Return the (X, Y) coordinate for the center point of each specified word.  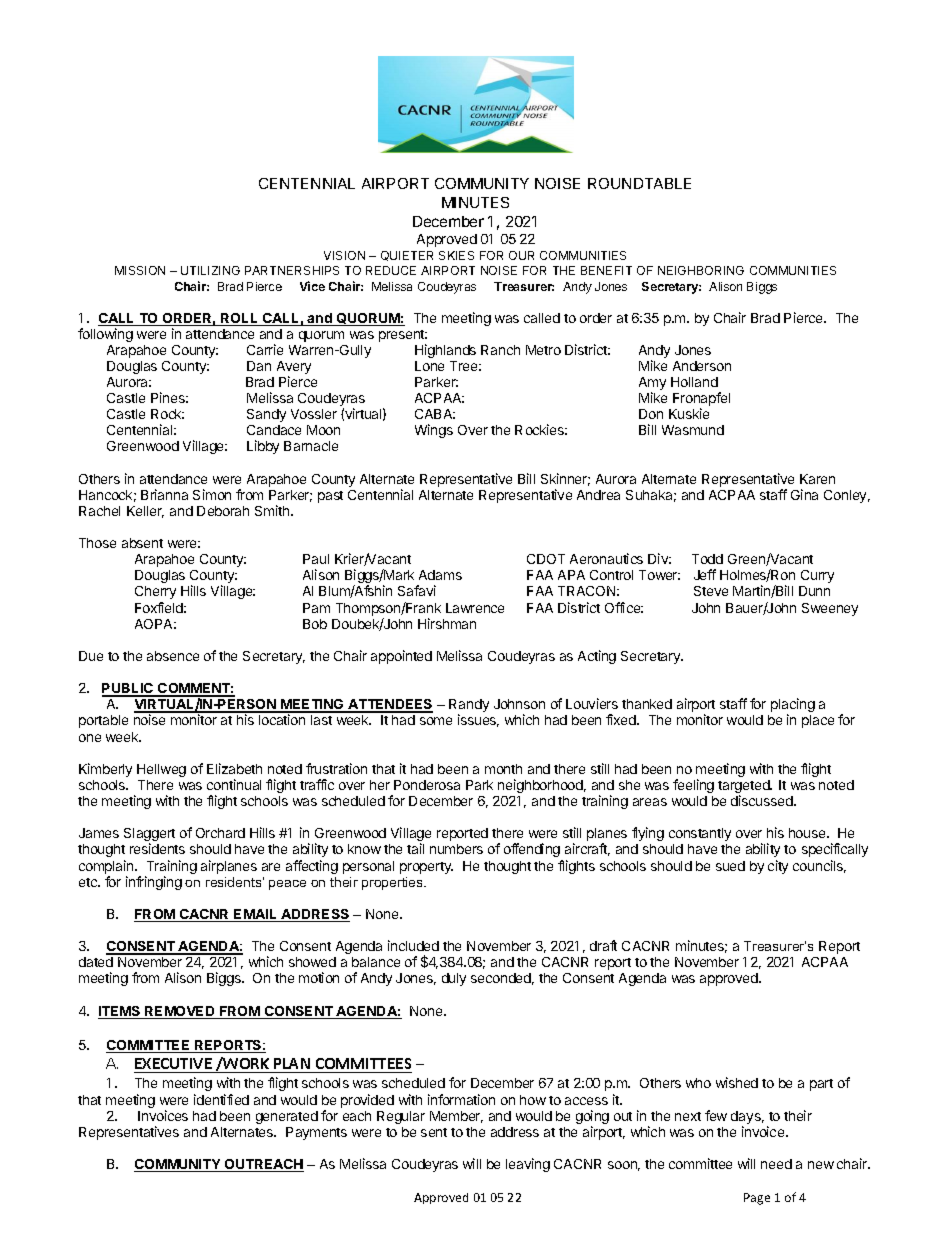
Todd (707, 559)
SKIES (456, 255)
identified (221, 1099)
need (776, 1164)
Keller (145, 512)
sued (730, 866)
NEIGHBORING (701, 270)
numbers (456, 849)
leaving (528, 1165)
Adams (440, 575)
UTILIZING (210, 270)
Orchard (220, 833)
